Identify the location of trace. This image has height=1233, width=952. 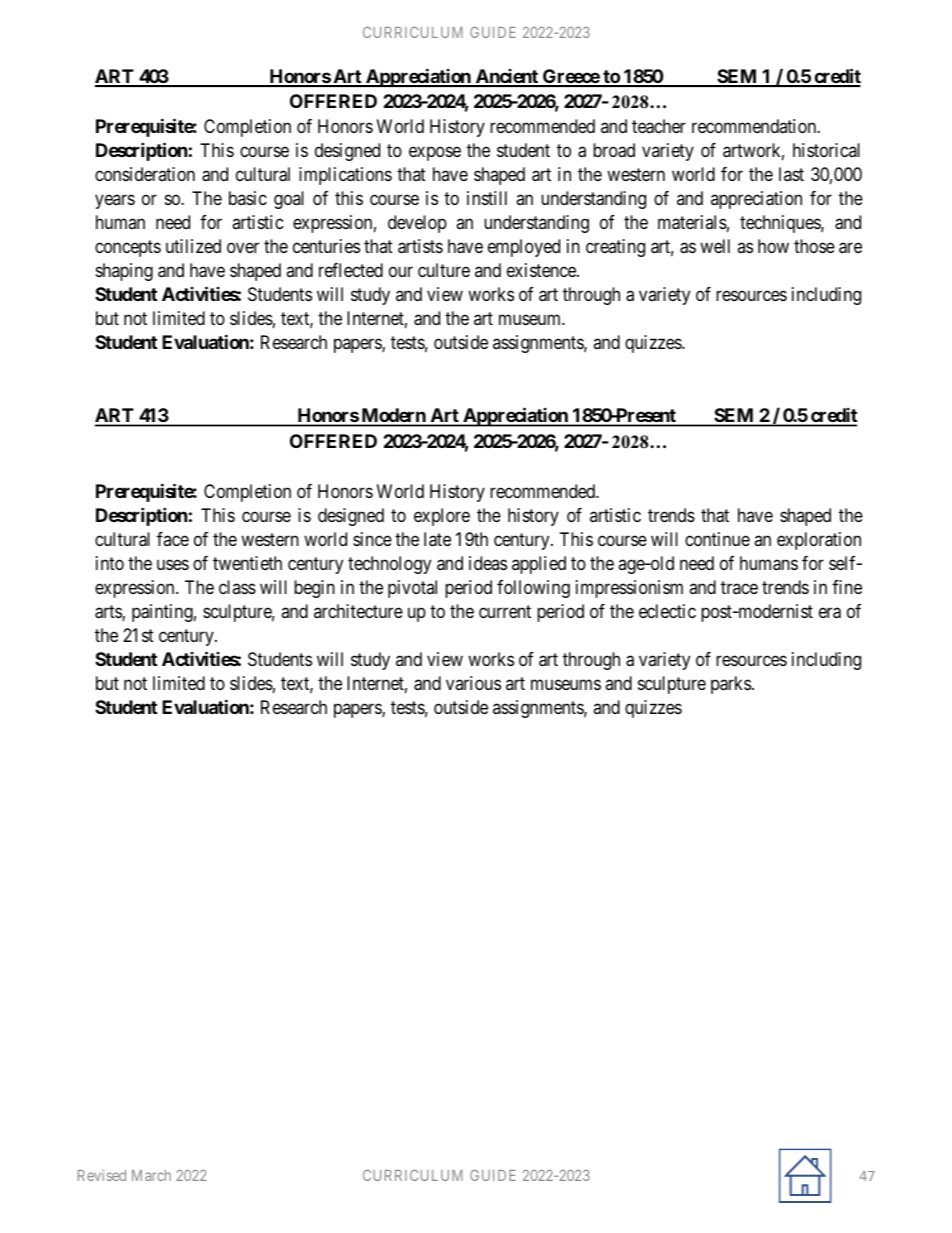
(739, 587).
